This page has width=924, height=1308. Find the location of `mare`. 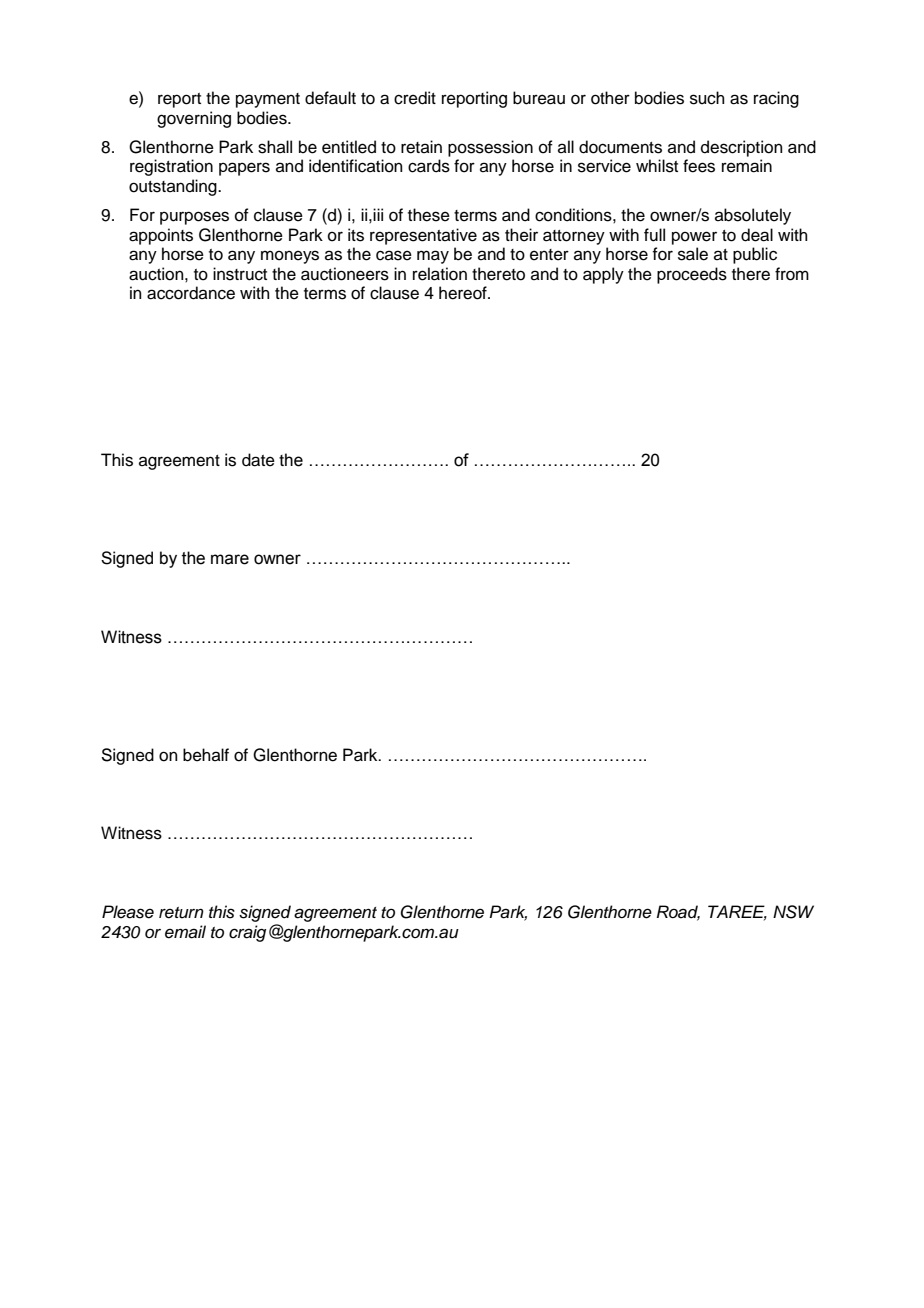

mare is located at coordinates (230, 559).
